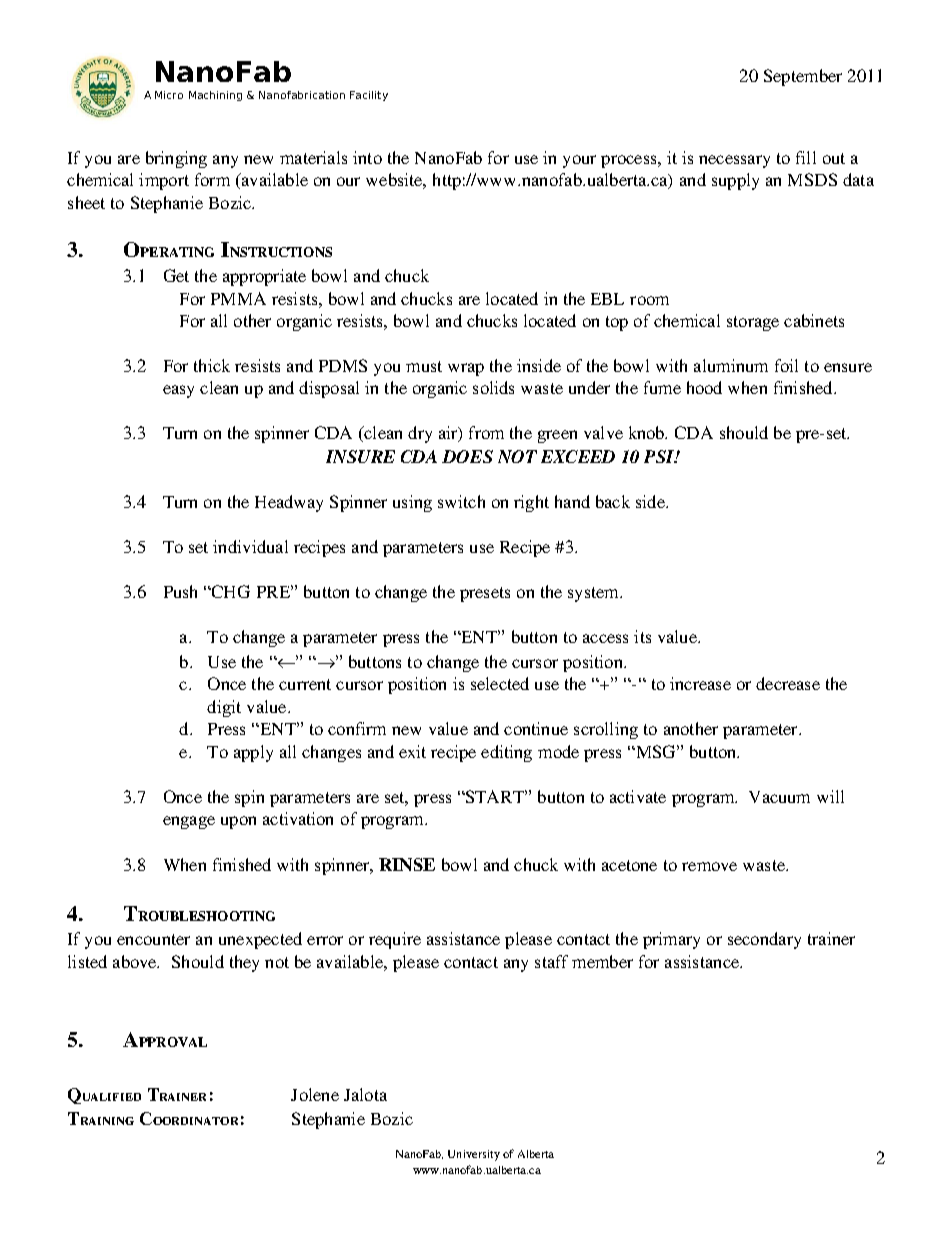 Image resolution: width=952 pixels, height=1233 pixels. I want to click on PSI, so click(660, 456).
